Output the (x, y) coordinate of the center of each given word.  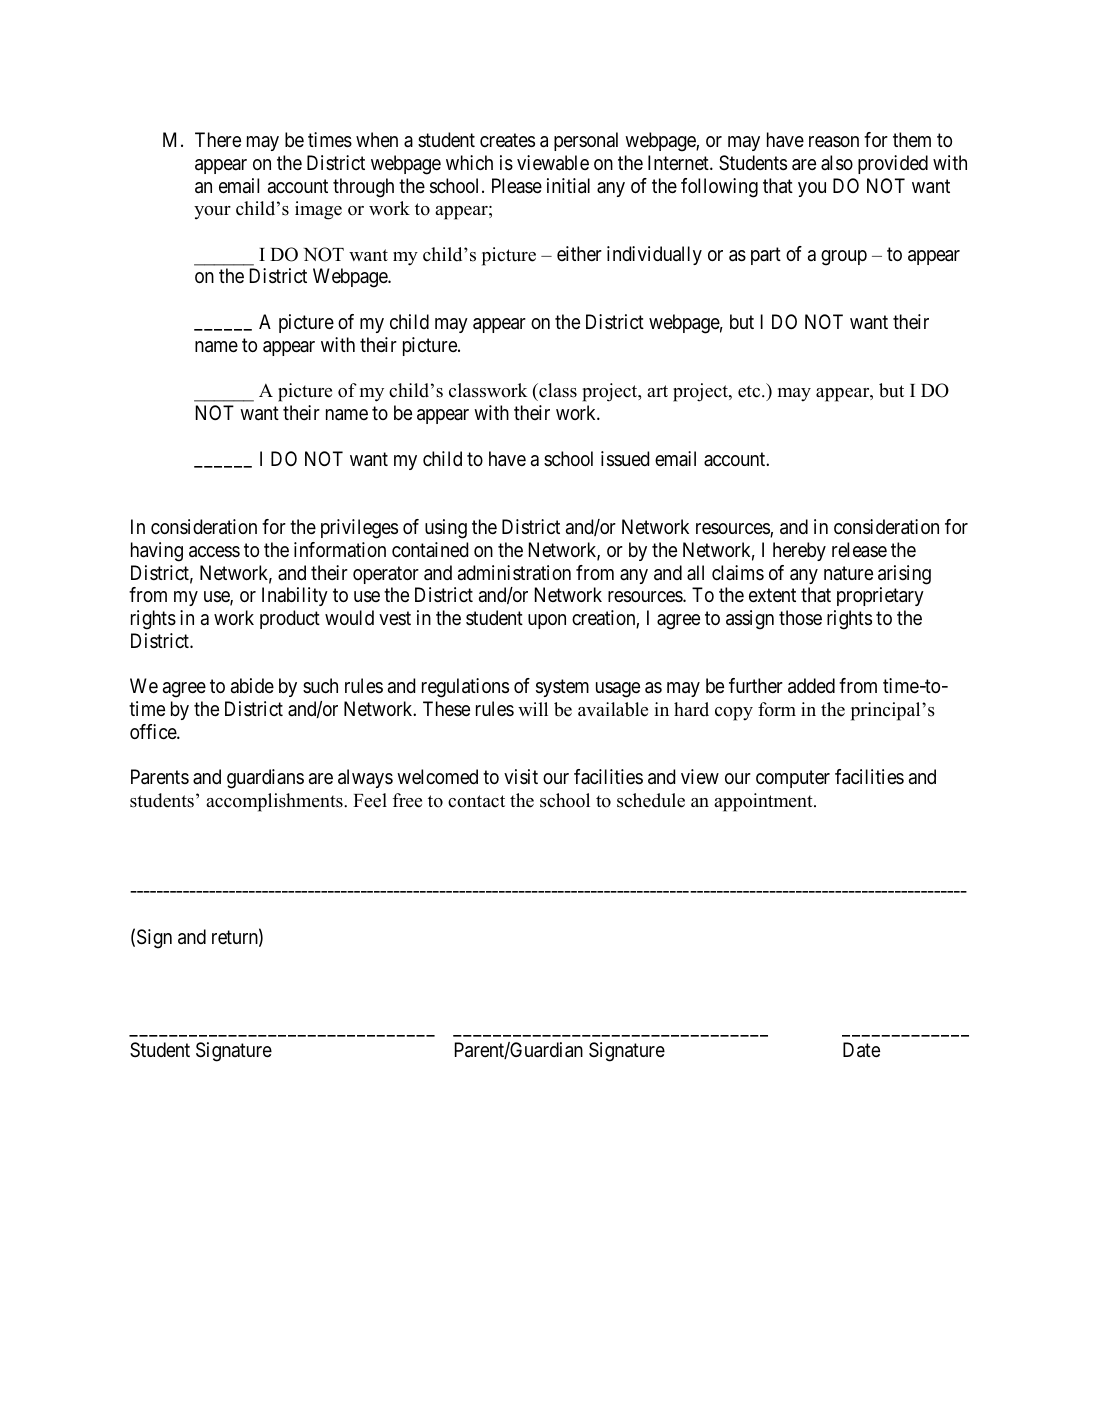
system (562, 688)
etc (750, 391)
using (446, 529)
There (218, 139)
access (214, 552)
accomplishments (275, 802)
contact (476, 801)
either (579, 253)
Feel (370, 800)
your (212, 213)
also (837, 163)
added (811, 686)
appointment (764, 802)
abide (252, 686)
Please (517, 186)
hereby (799, 551)
